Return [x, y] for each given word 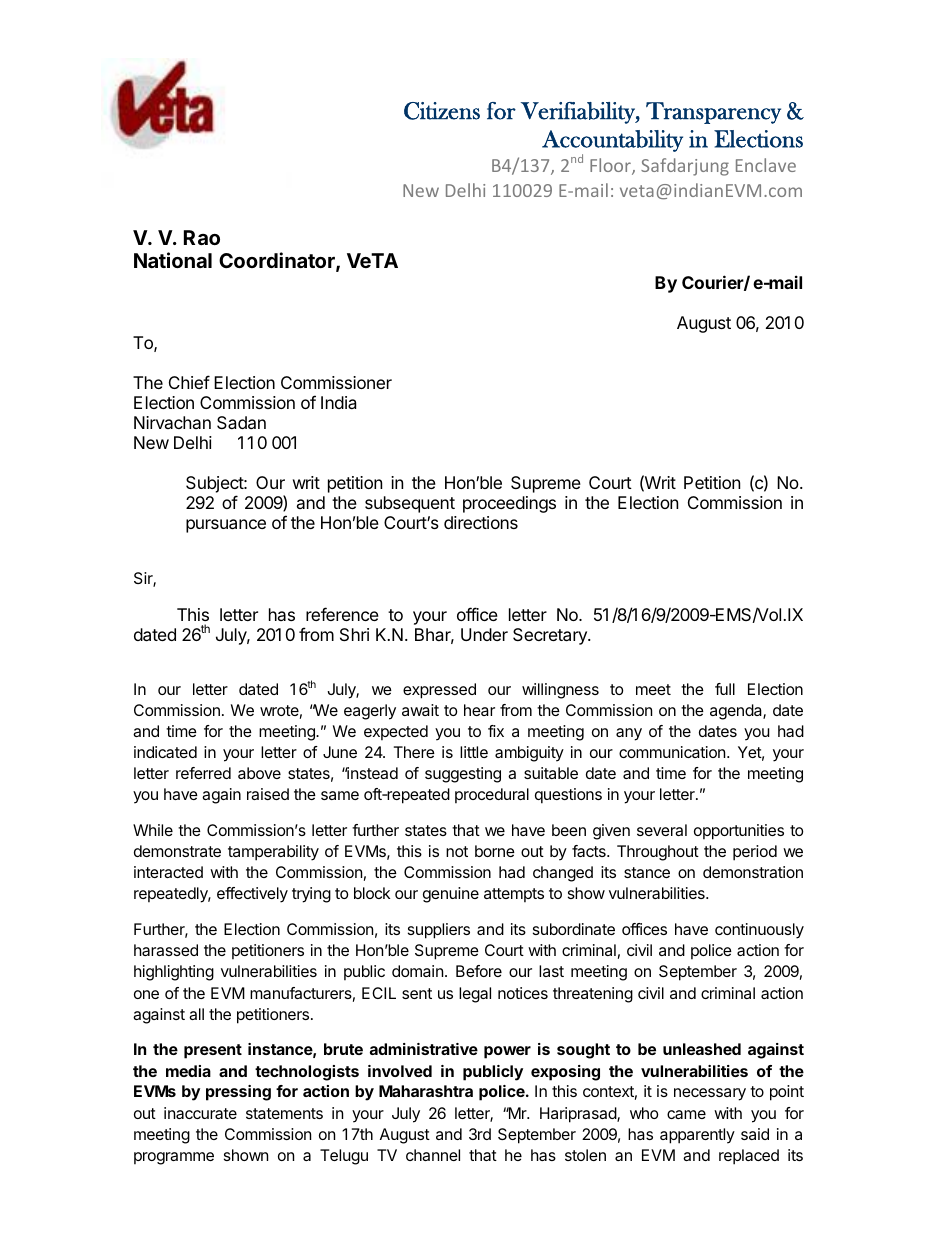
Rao [202, 237]
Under [484, 634]
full [725, 689]
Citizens [442, 111]
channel [433, 1155]
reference [342, 614]
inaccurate [200, 1113]
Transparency [713, 113]
